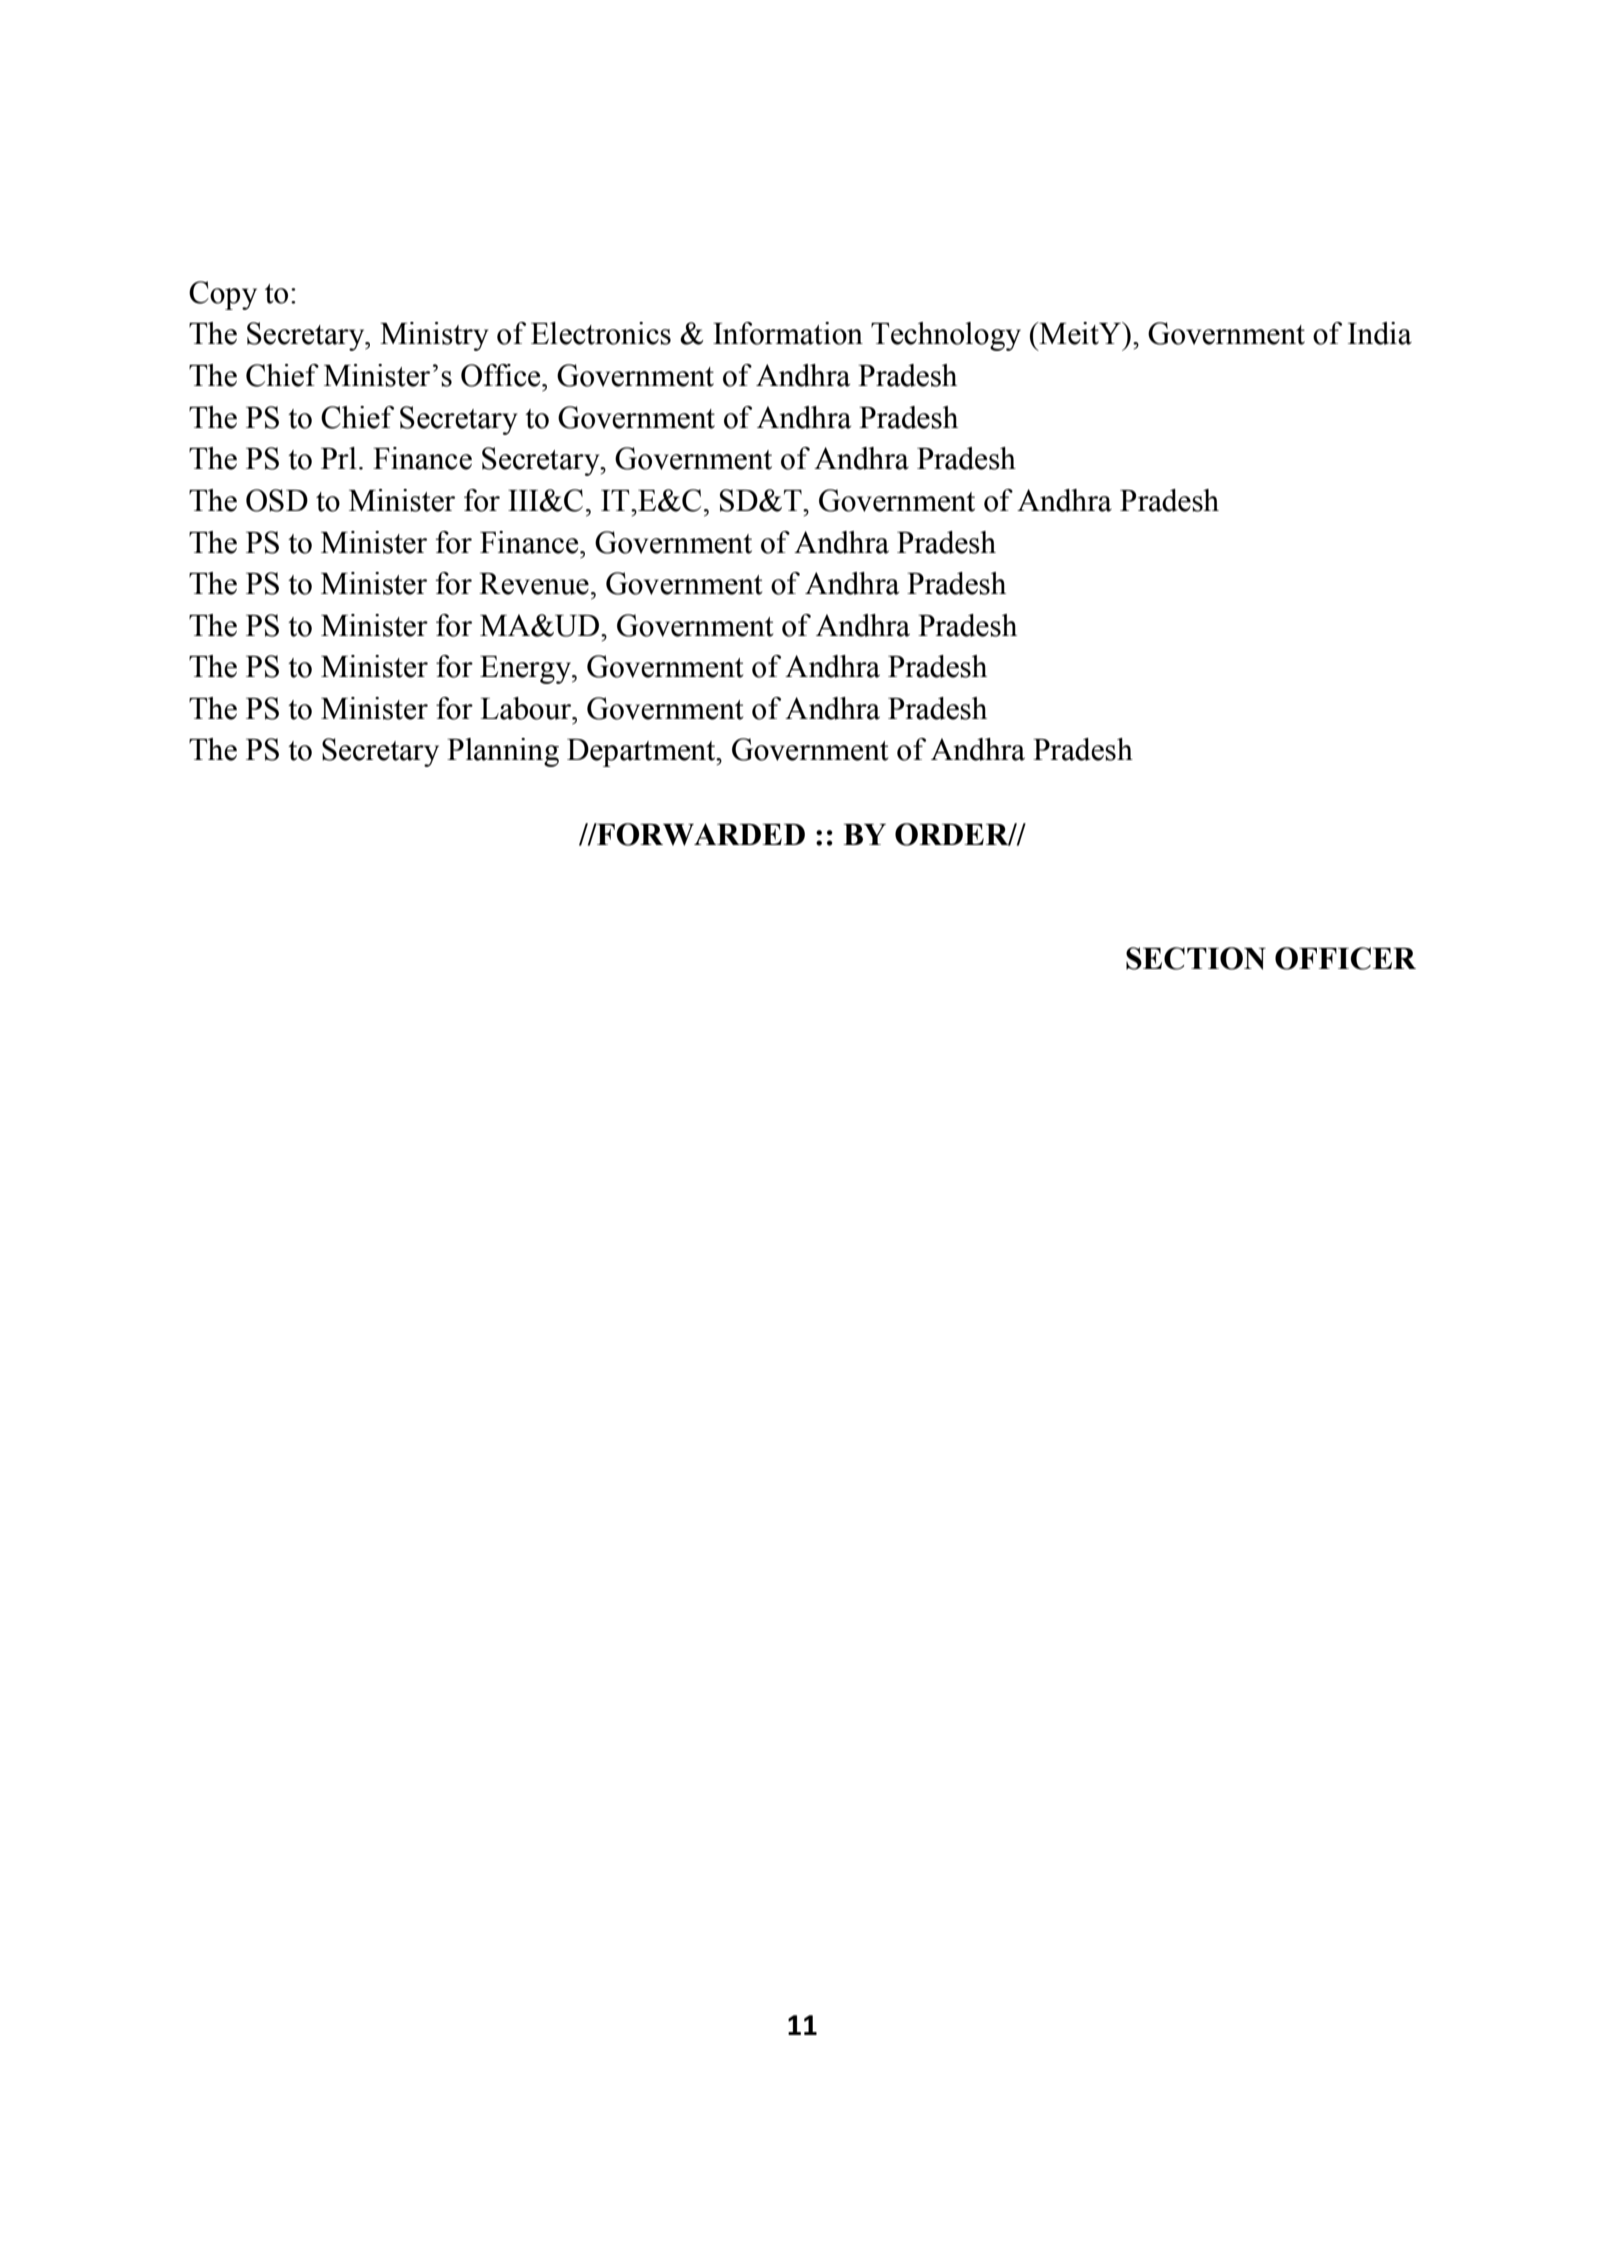 This screenshot has height=2268, width=1604. Describe the element at coordinates (1196, 958) in the screenshot. I see `SECTION` at that location.
